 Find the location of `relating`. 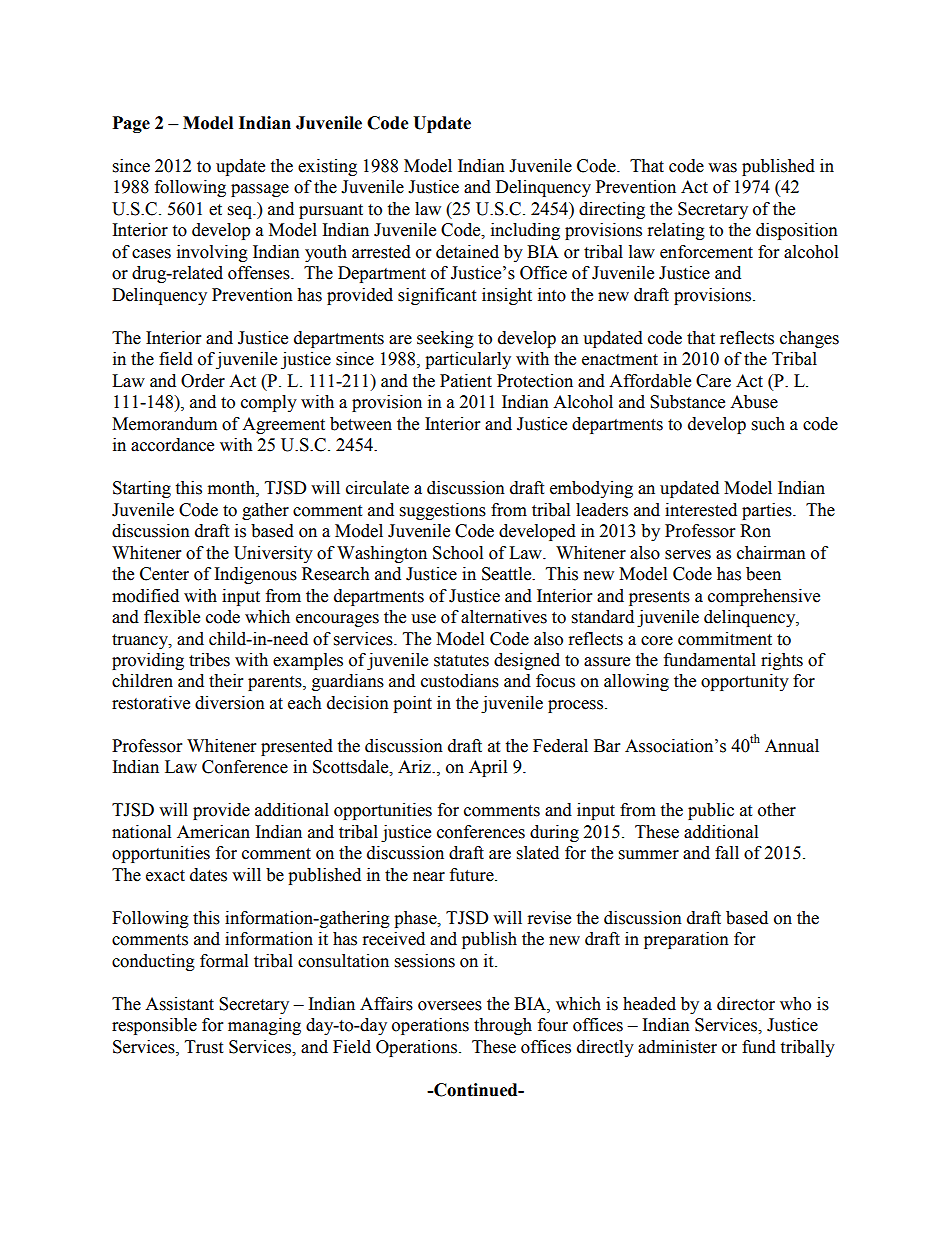

relating is located at coordinates (676, 231).
